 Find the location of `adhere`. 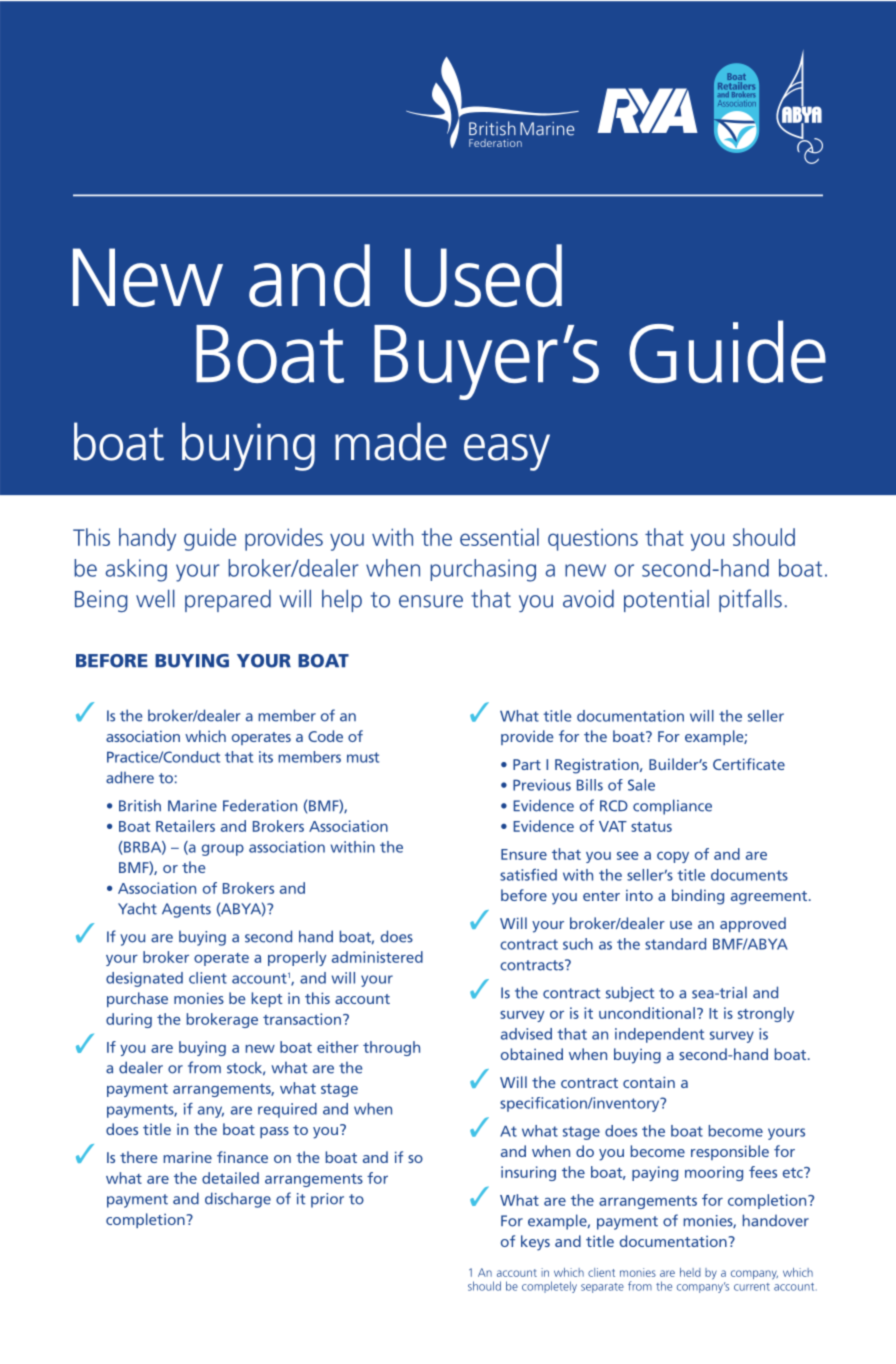

adhere is located at coordinates (130, 777).
